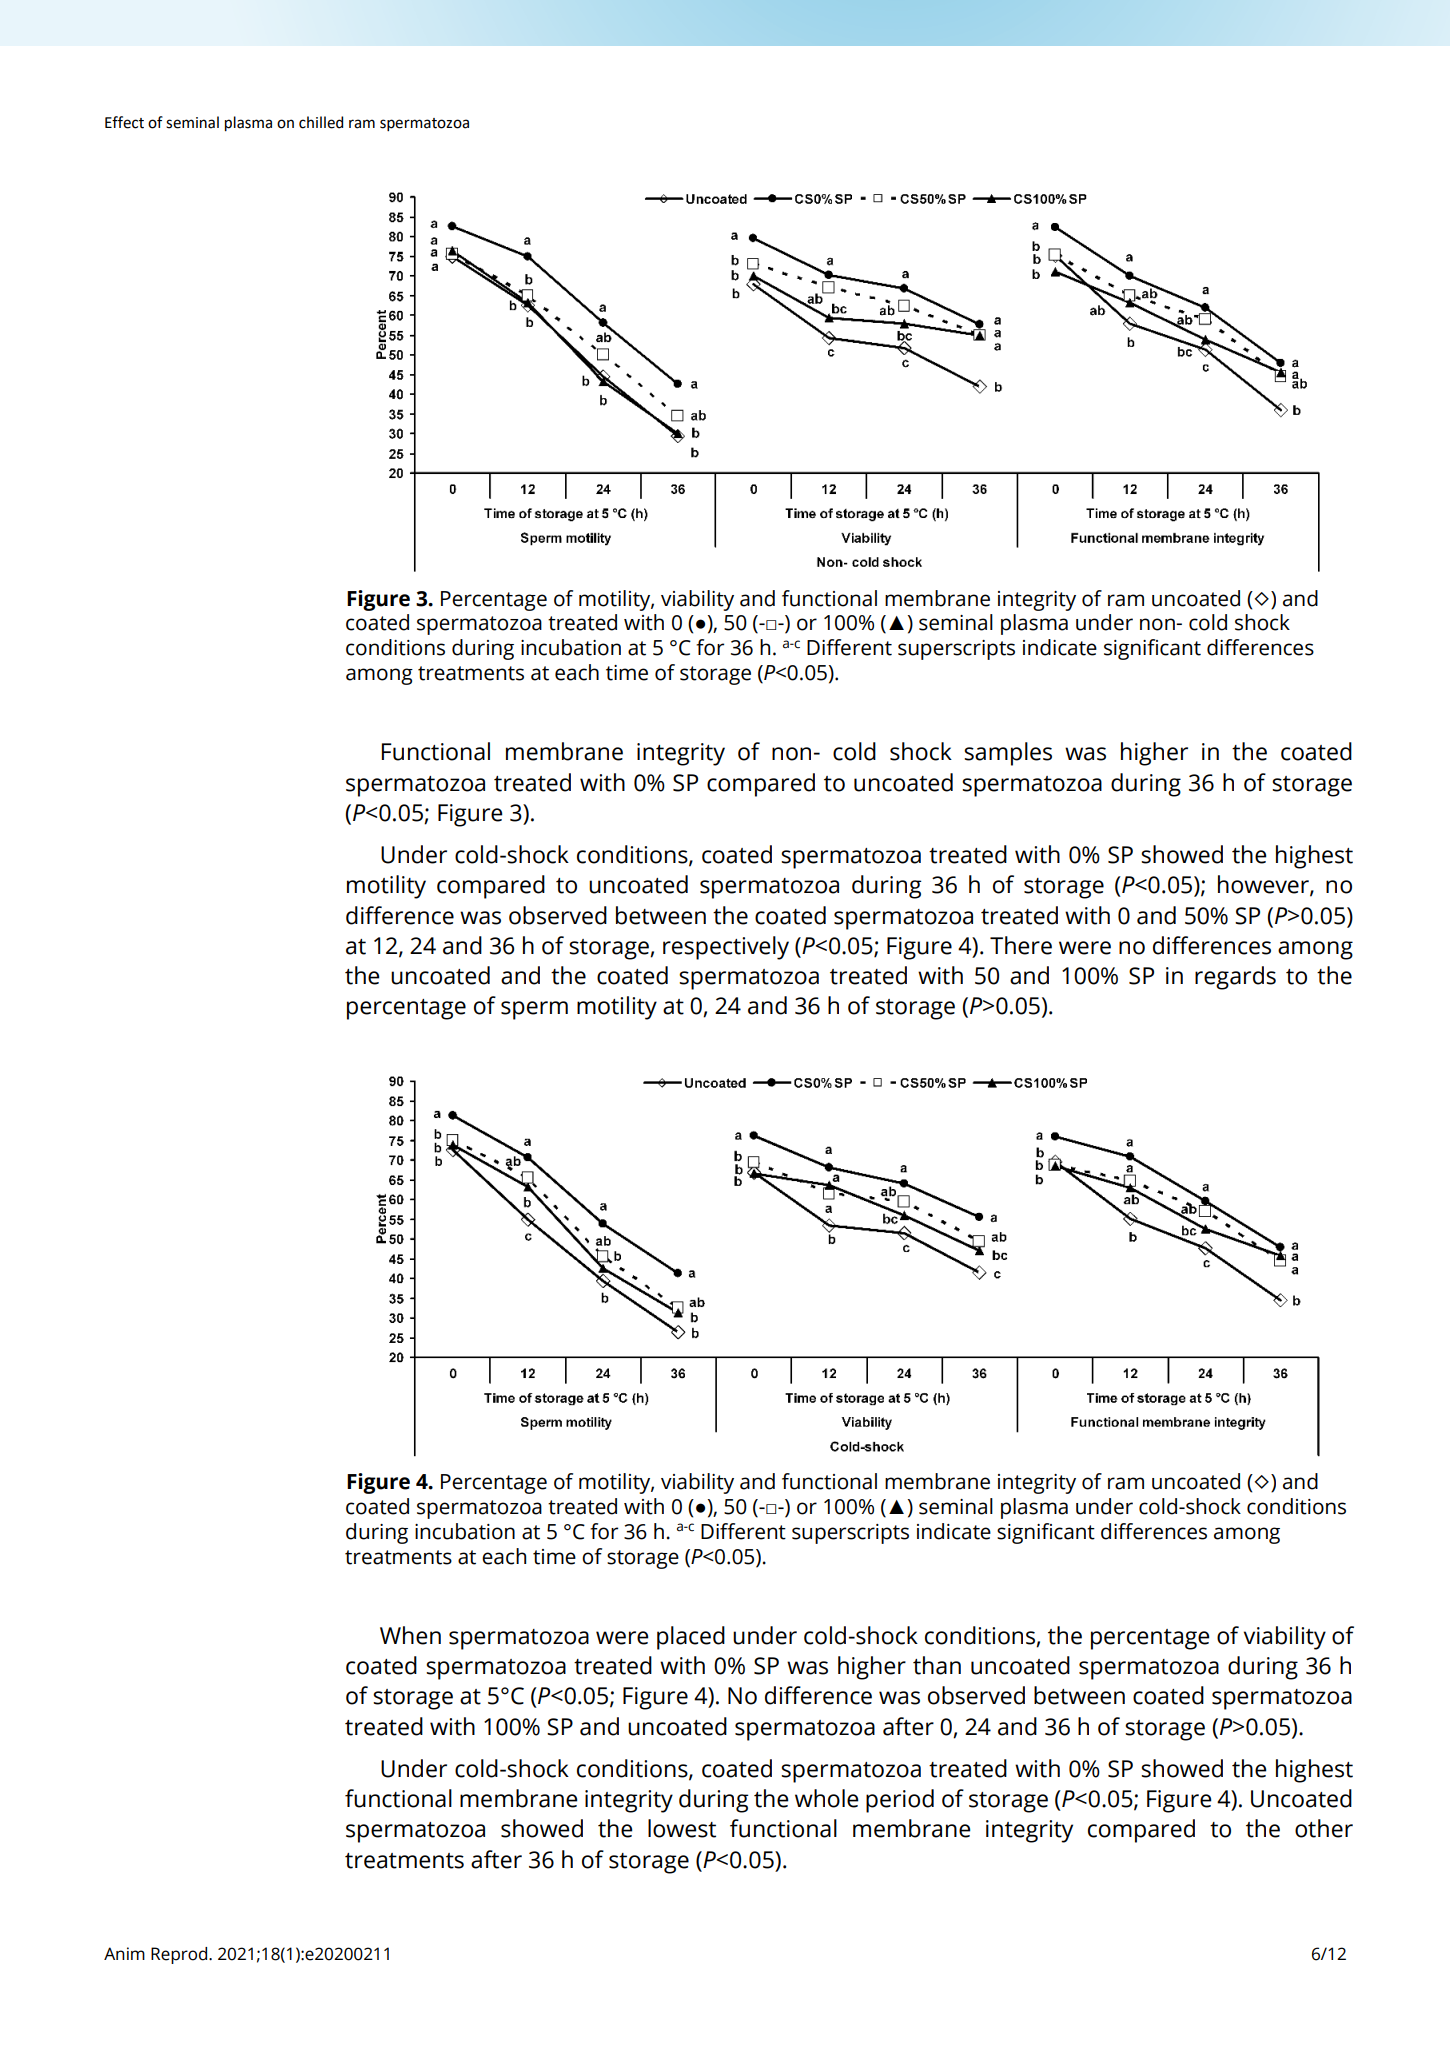  Describe the element at coordinates (1235, 978) in the screenshot. I see `regards` at that location.
